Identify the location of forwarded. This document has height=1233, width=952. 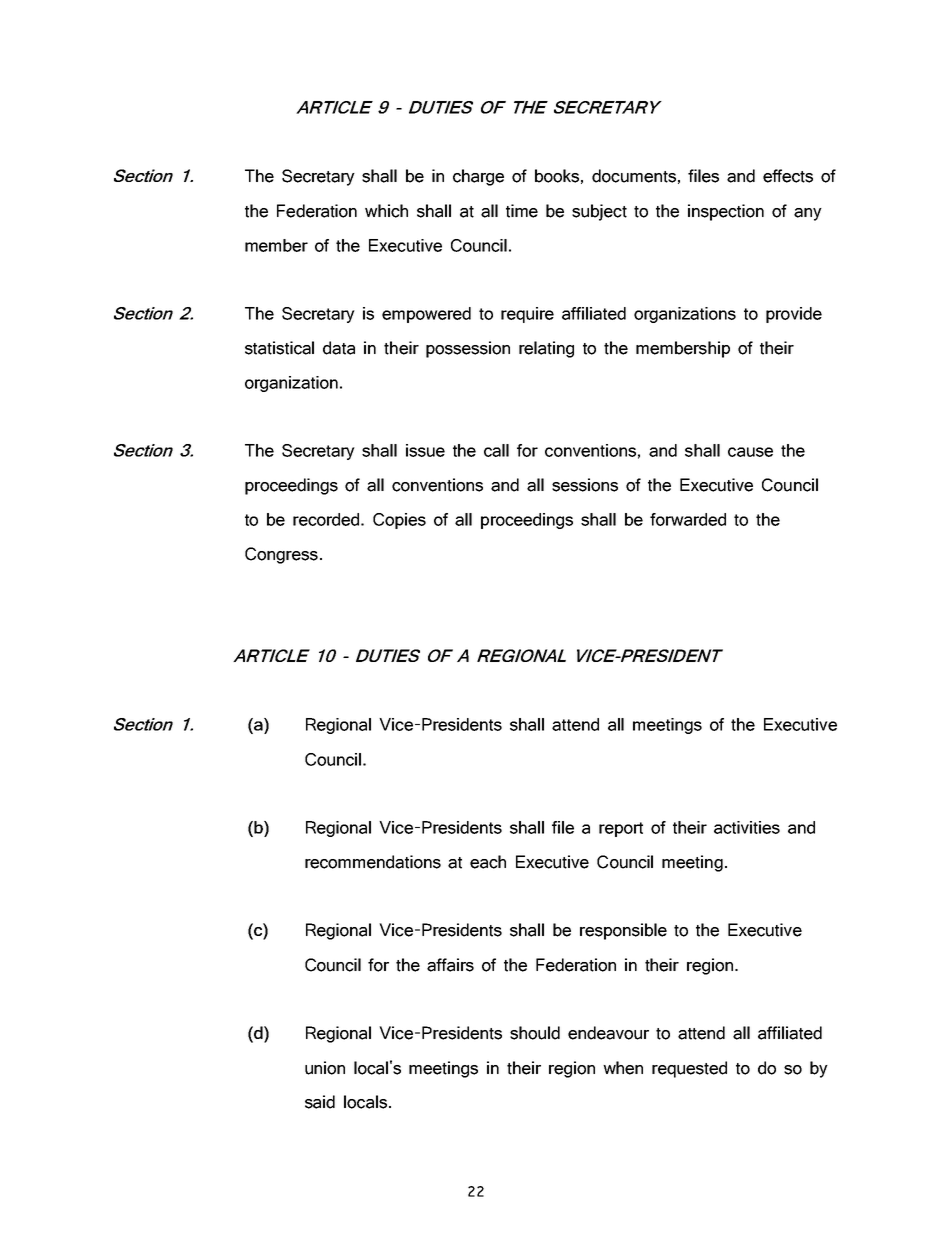
(688, 519).
